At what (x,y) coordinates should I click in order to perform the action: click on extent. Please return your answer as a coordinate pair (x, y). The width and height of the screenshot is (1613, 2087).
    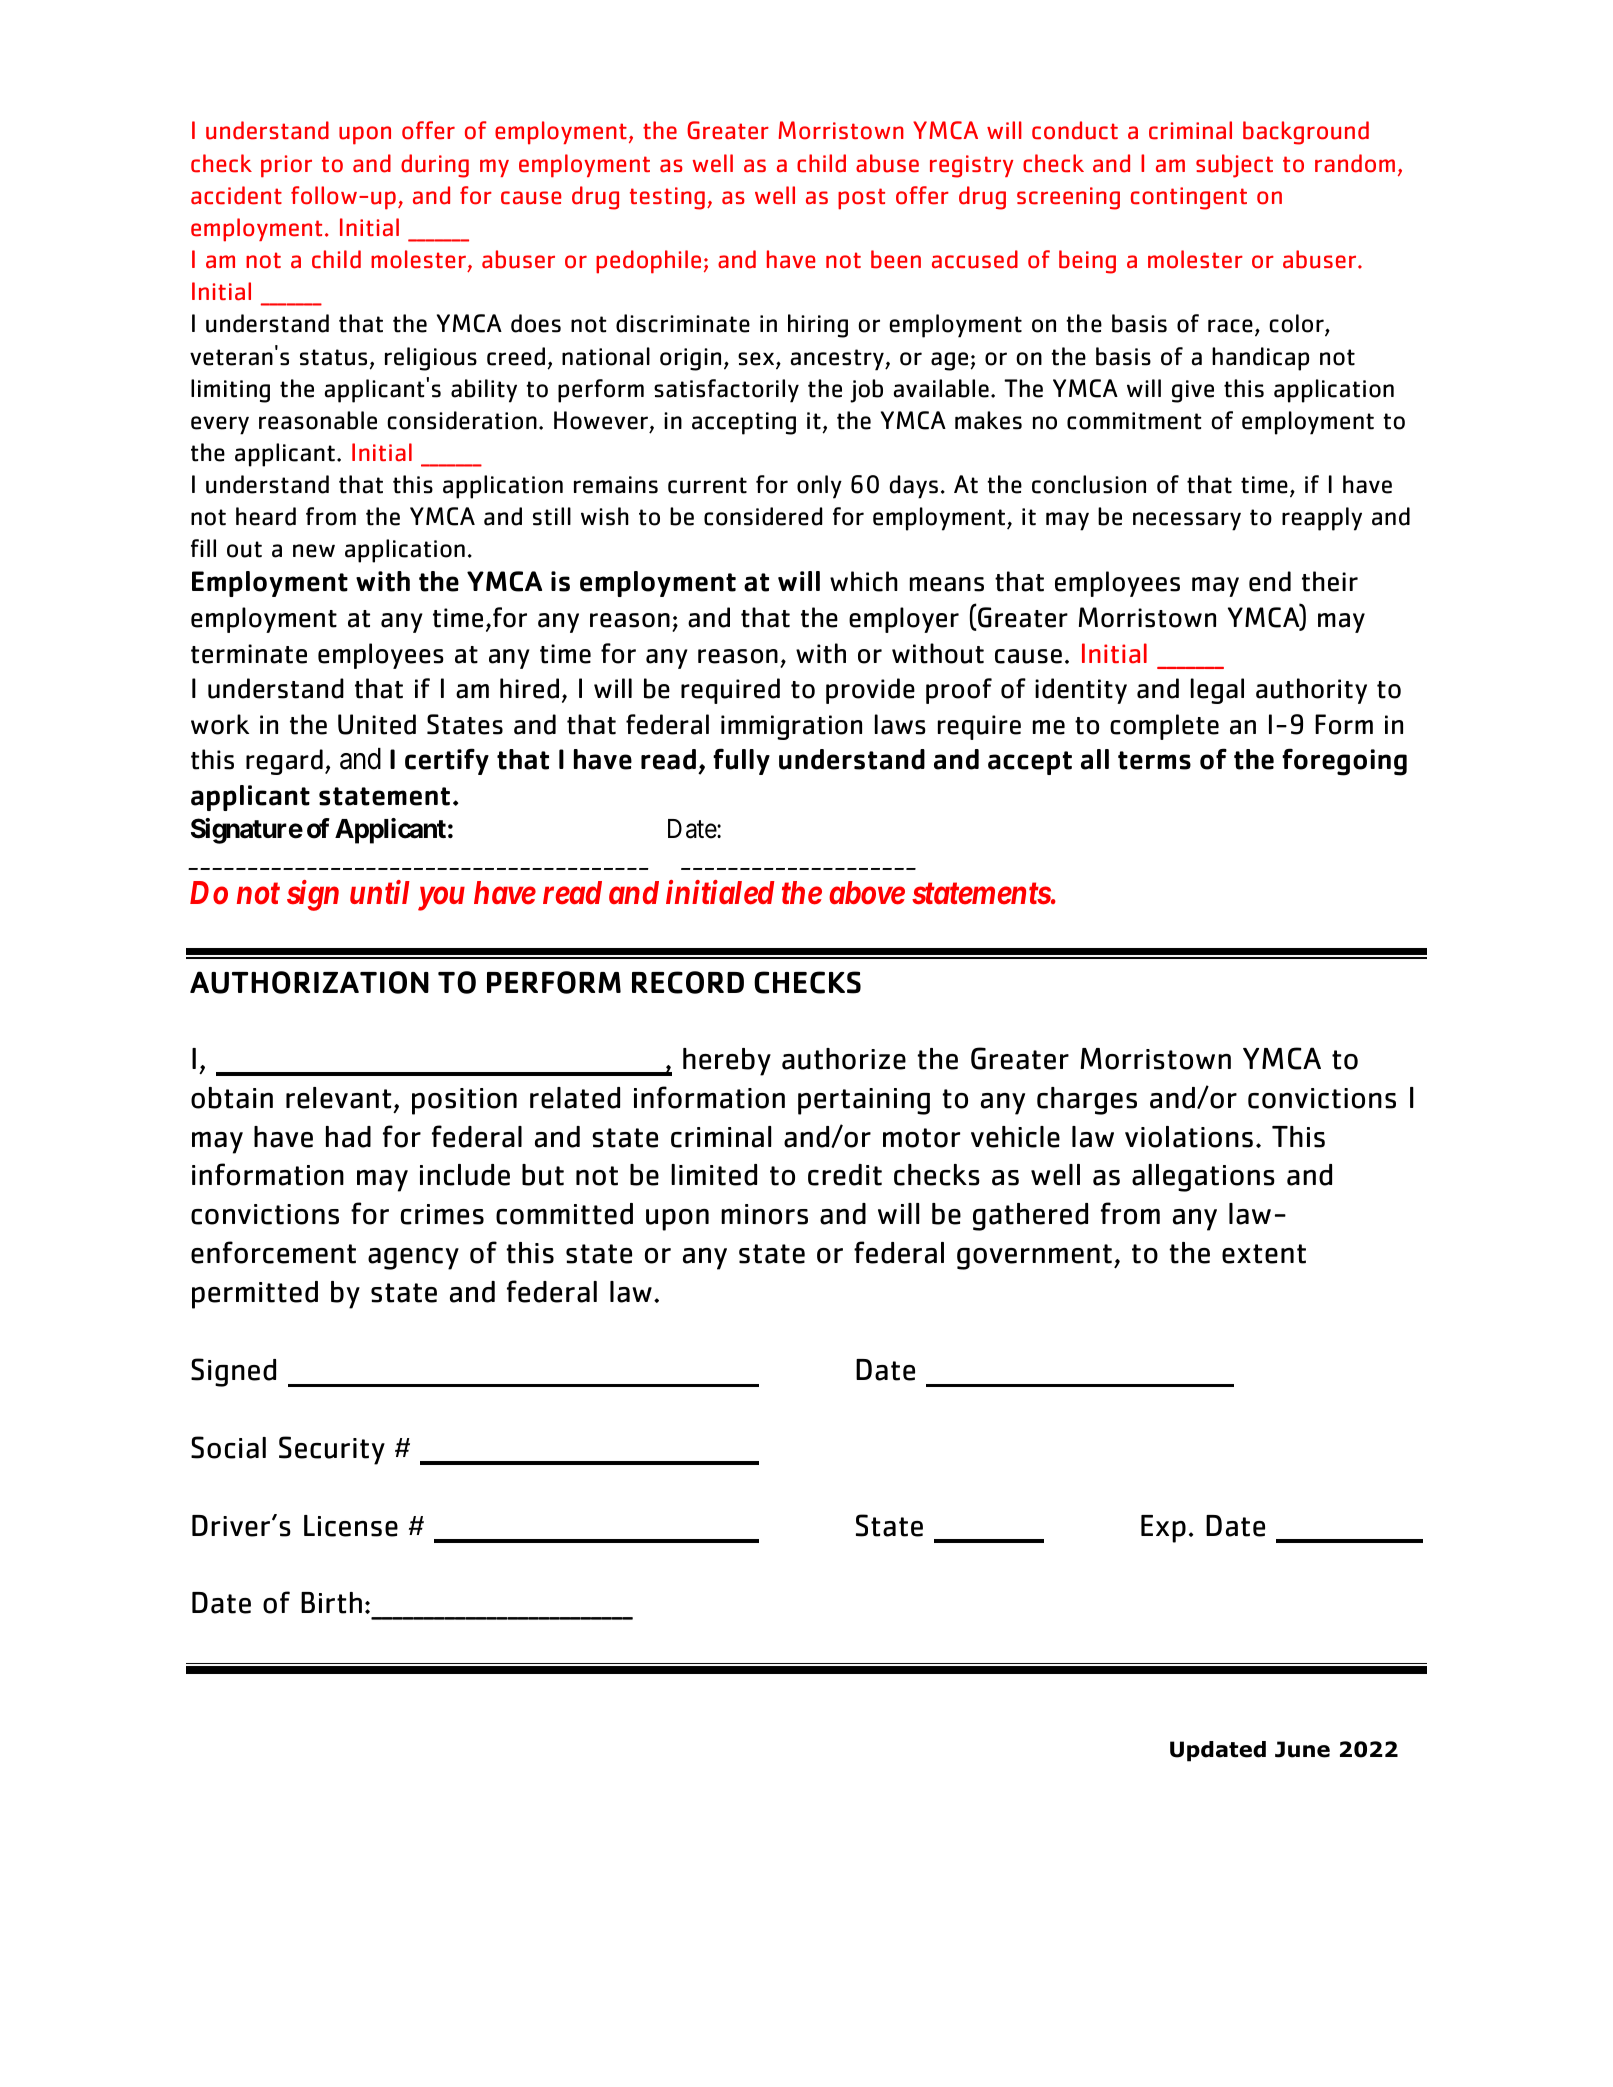
    Looking at the image, I should click on (1264, 1254).
